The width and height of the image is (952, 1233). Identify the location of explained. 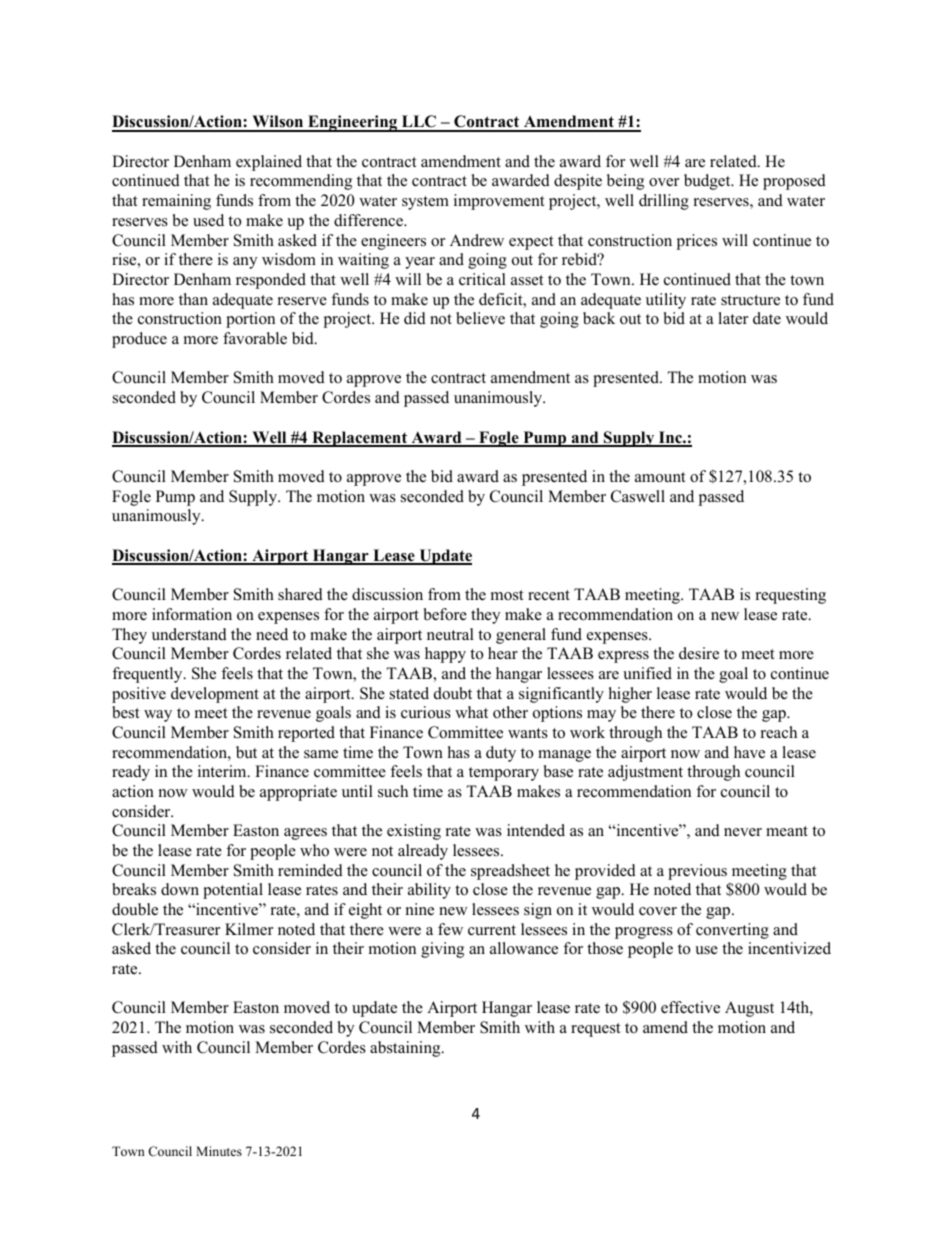
(269, 163).
